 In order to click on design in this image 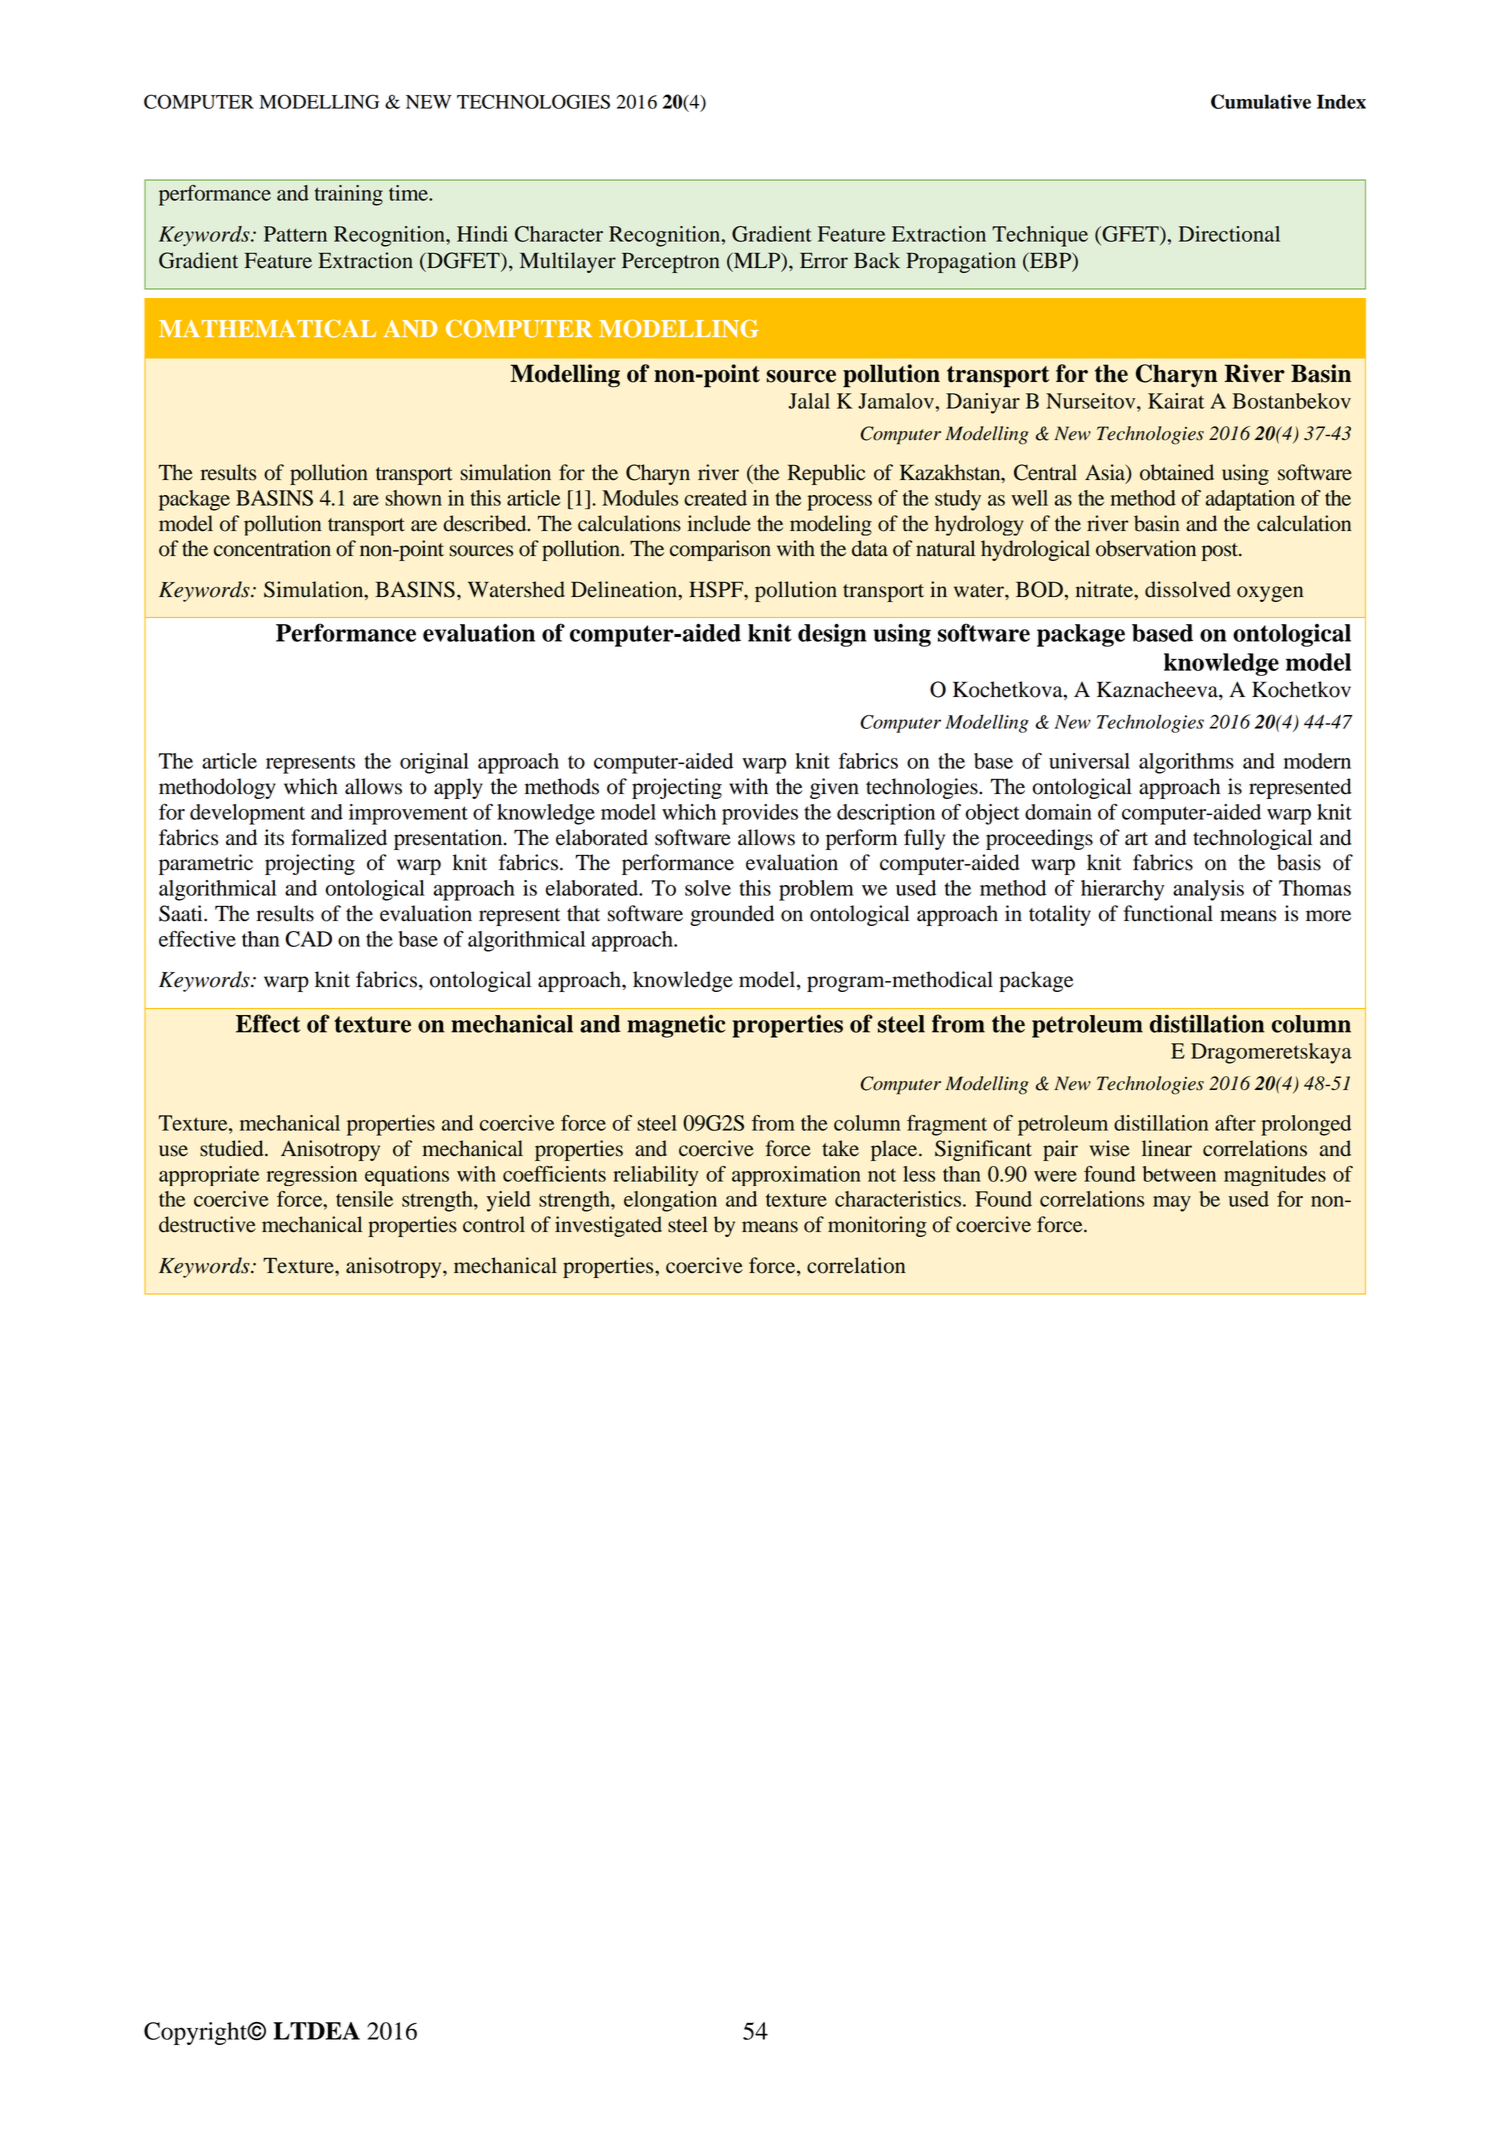, I will do `click(832, 635)`.
